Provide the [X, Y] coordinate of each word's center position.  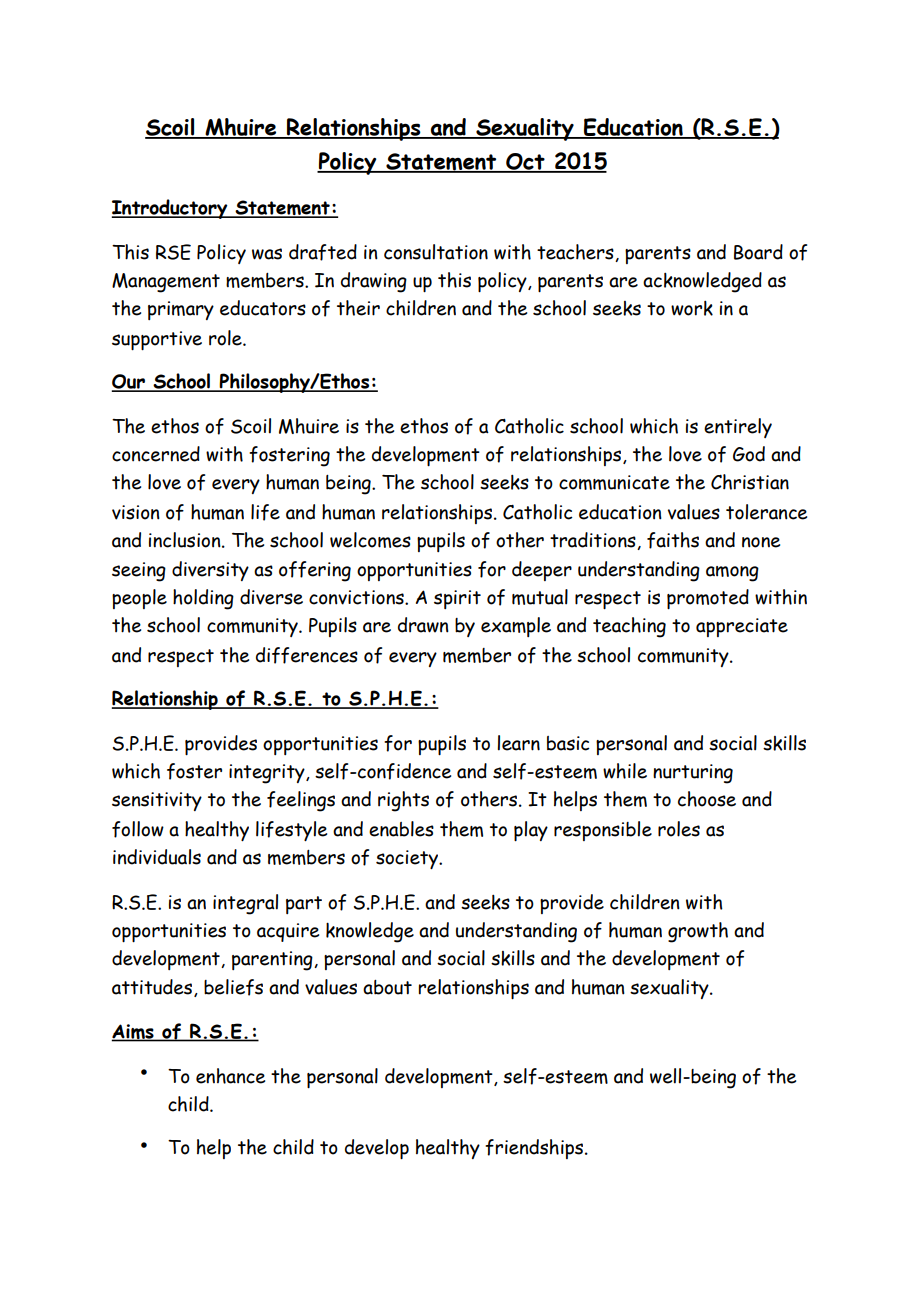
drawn [423, 625]
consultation [436, 252]
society [408, 859]
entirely [738, 428]
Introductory [171, 209]
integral [245, 904]
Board [758, 252]
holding [203, 599]
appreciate [742, 627]
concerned [156, 454]
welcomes [370, 540]
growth [698, 932]
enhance [230, 1076]
